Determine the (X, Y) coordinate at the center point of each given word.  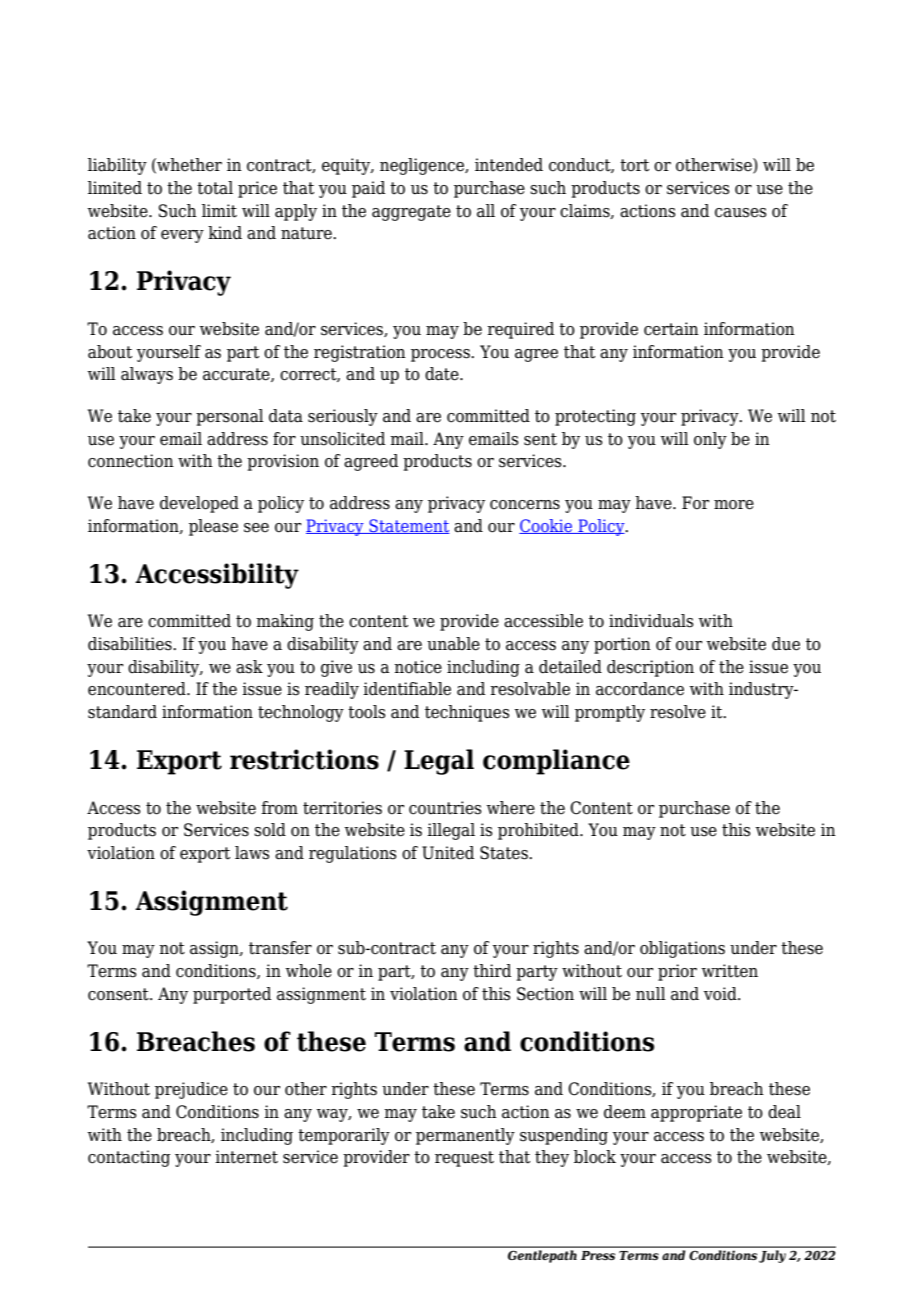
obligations (682, 949)
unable (453, 644)
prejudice (191, 1090)
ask (249, 667)
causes (741, 213)
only (710, 440)
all (486, 211)
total (215, 188)
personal (230, 417)
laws (252, 853)
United (448, 853)
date (443, 374)
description (650, 668)
